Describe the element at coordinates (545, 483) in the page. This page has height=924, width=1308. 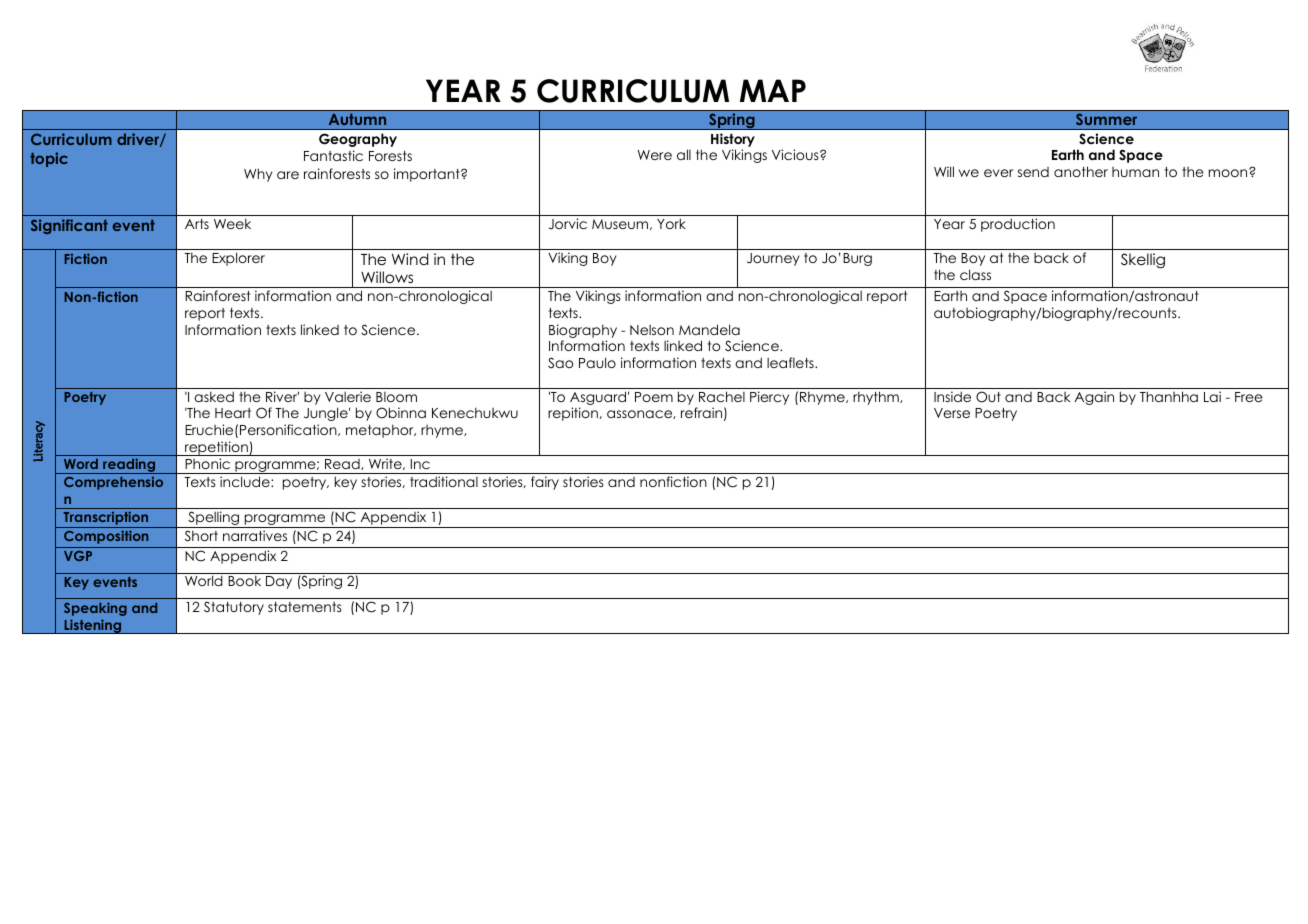
I see `fairy` at that location.
